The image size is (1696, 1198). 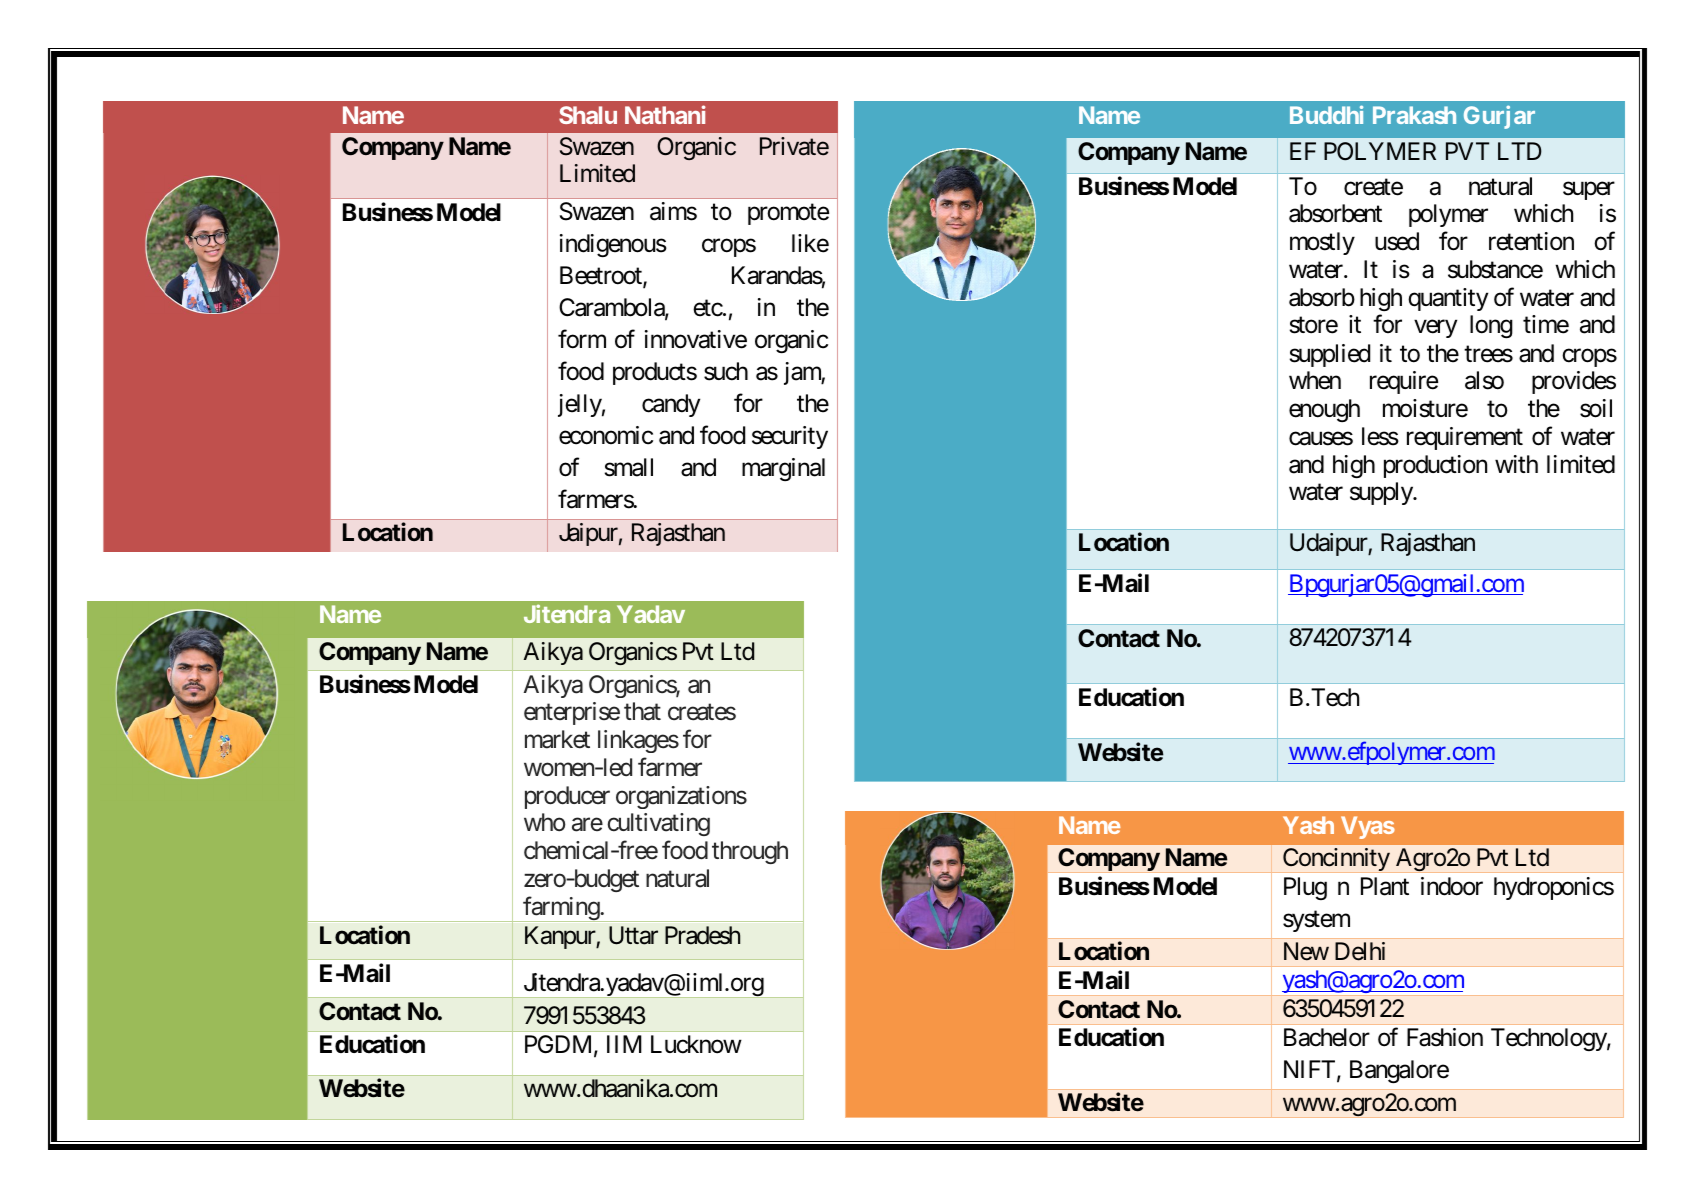 I want to click on Prakash, so click(x=1414, y=115).
